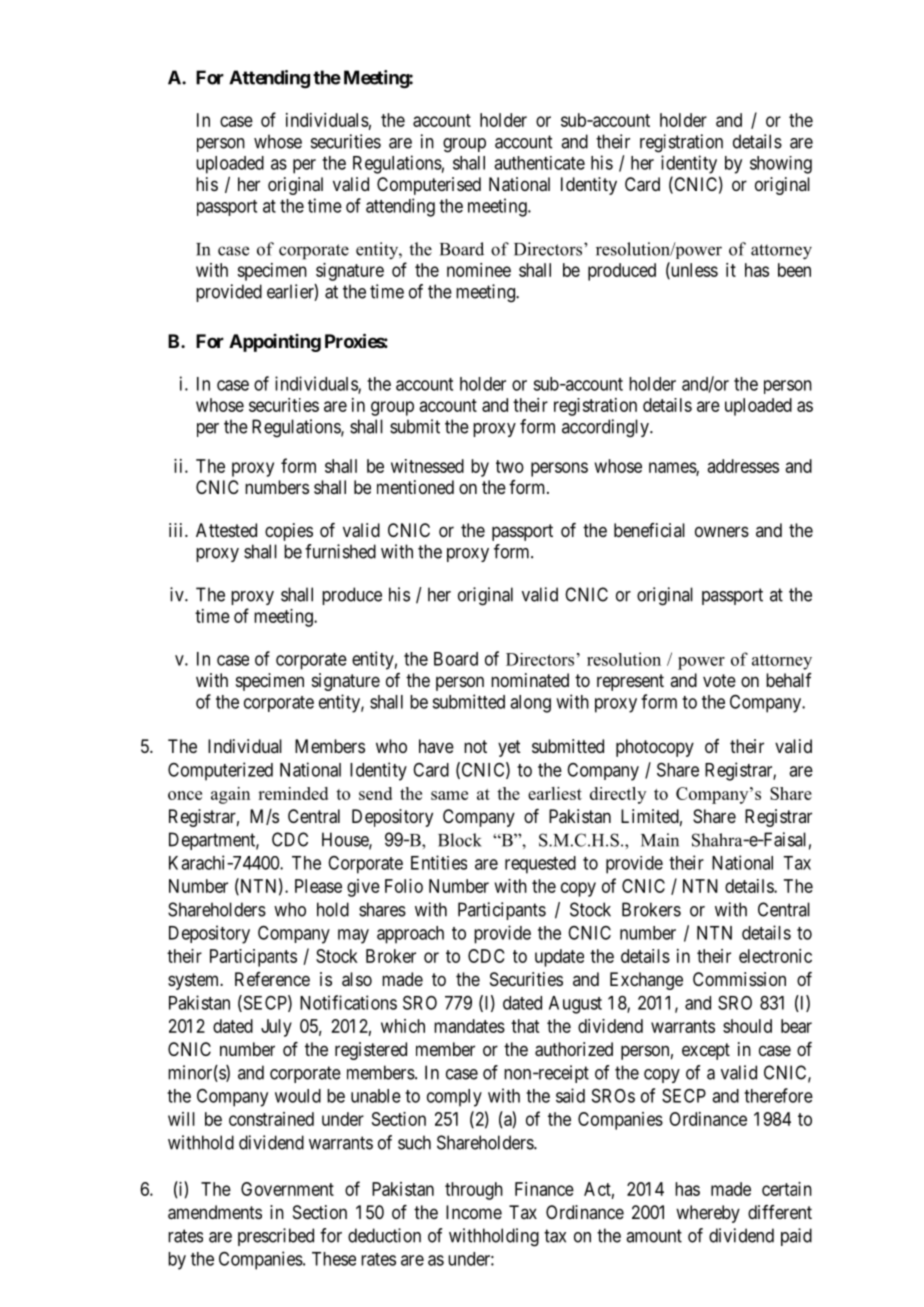 The height and width of the screenshot is (1307, 924). I want to click on vote, so click(719, 680).
